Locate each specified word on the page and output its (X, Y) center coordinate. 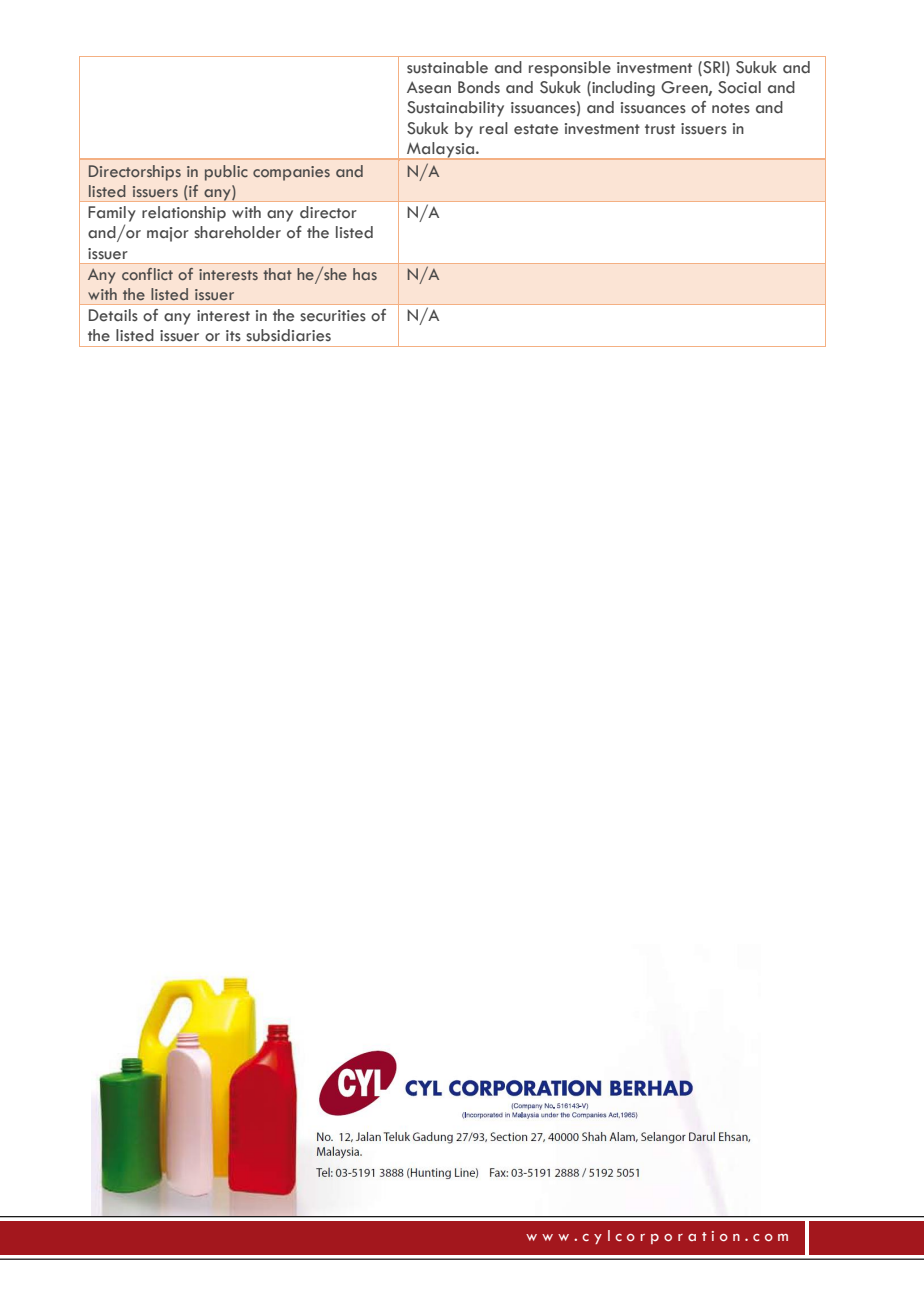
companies (291, 173)
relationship (184, 214)
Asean (429, 87)
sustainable (447, 67)
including (622, 89)
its (233, 336)
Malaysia (442, 150)
